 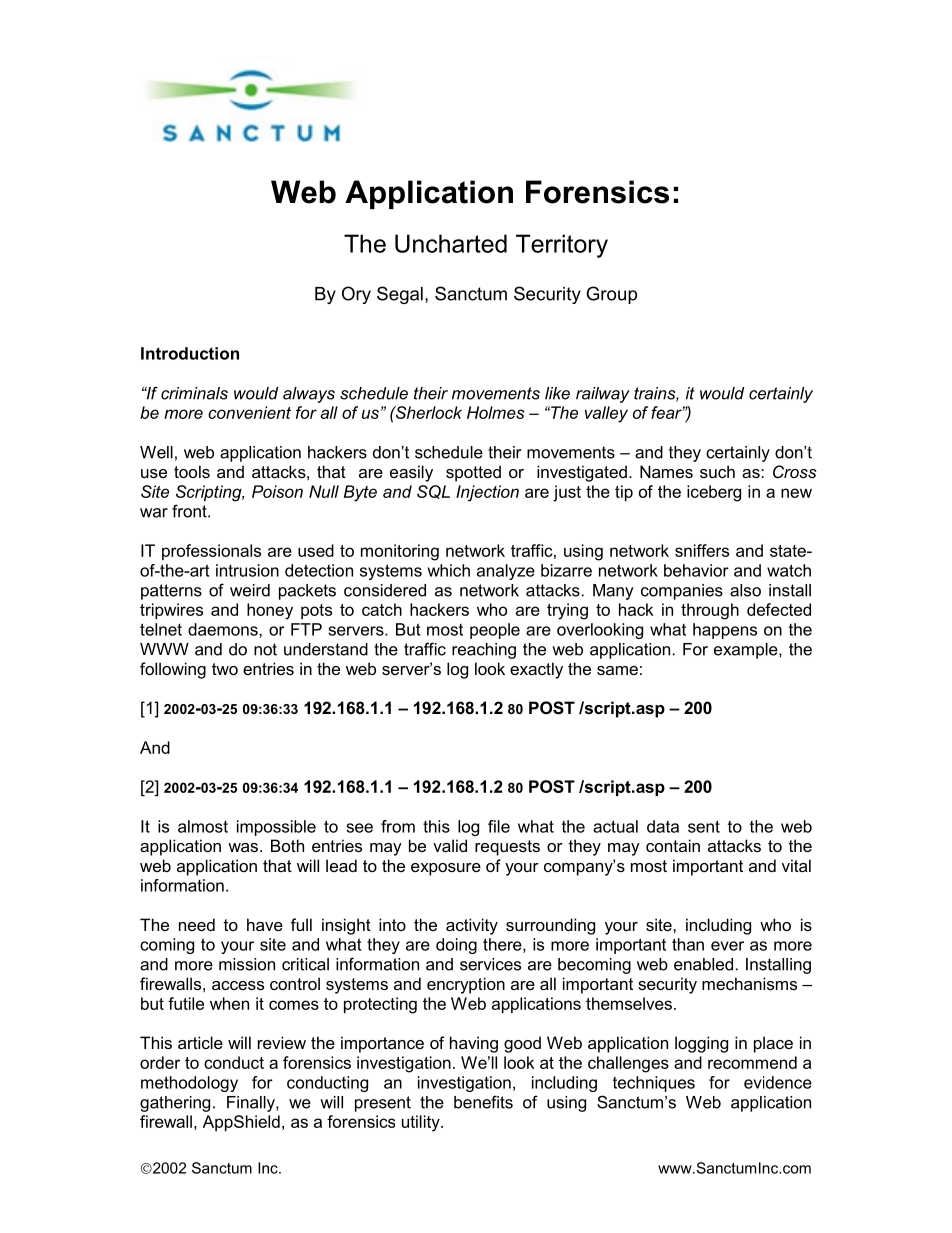 I want to click on Group, so click(x=611, y=295).
